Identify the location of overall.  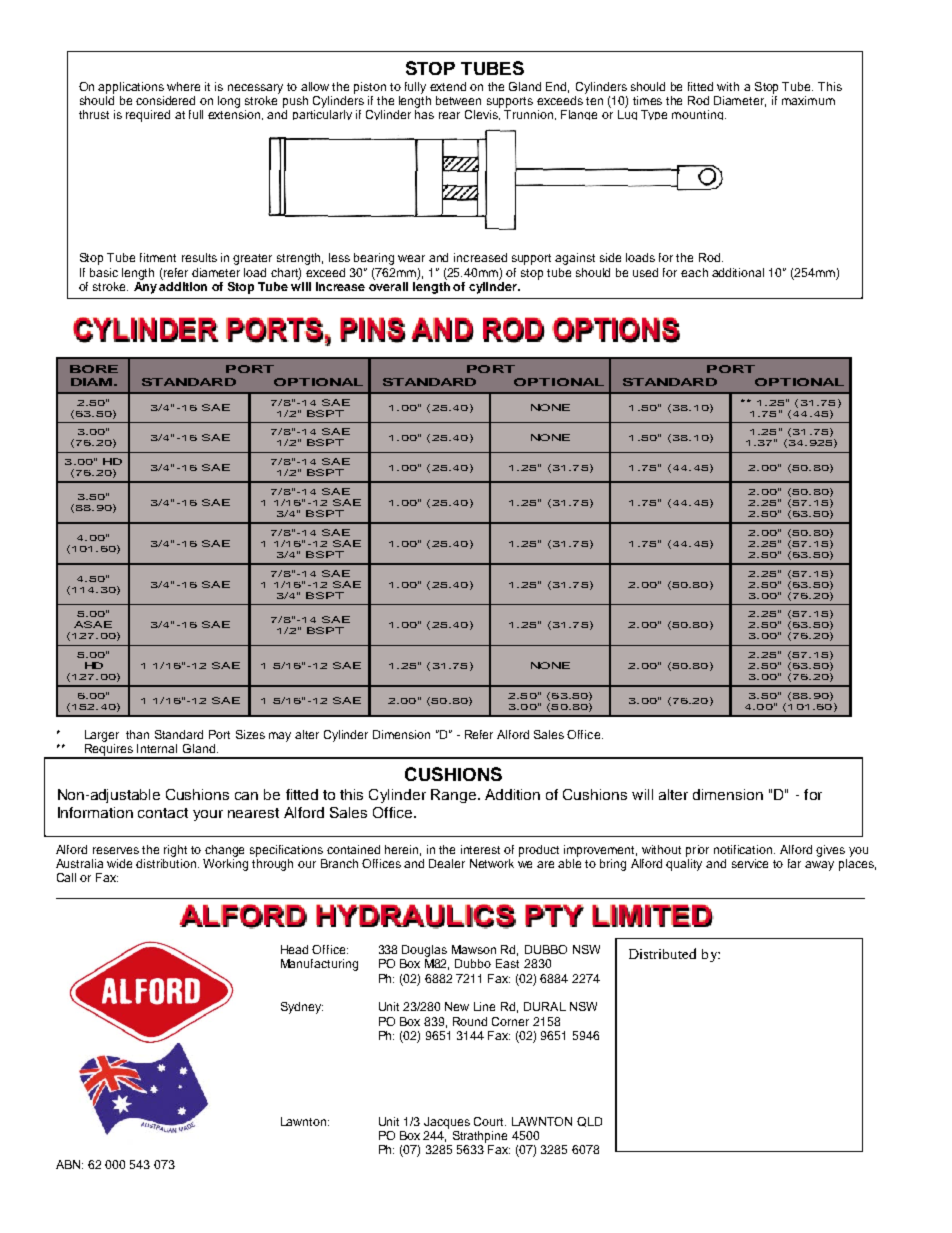
(388, 285).
